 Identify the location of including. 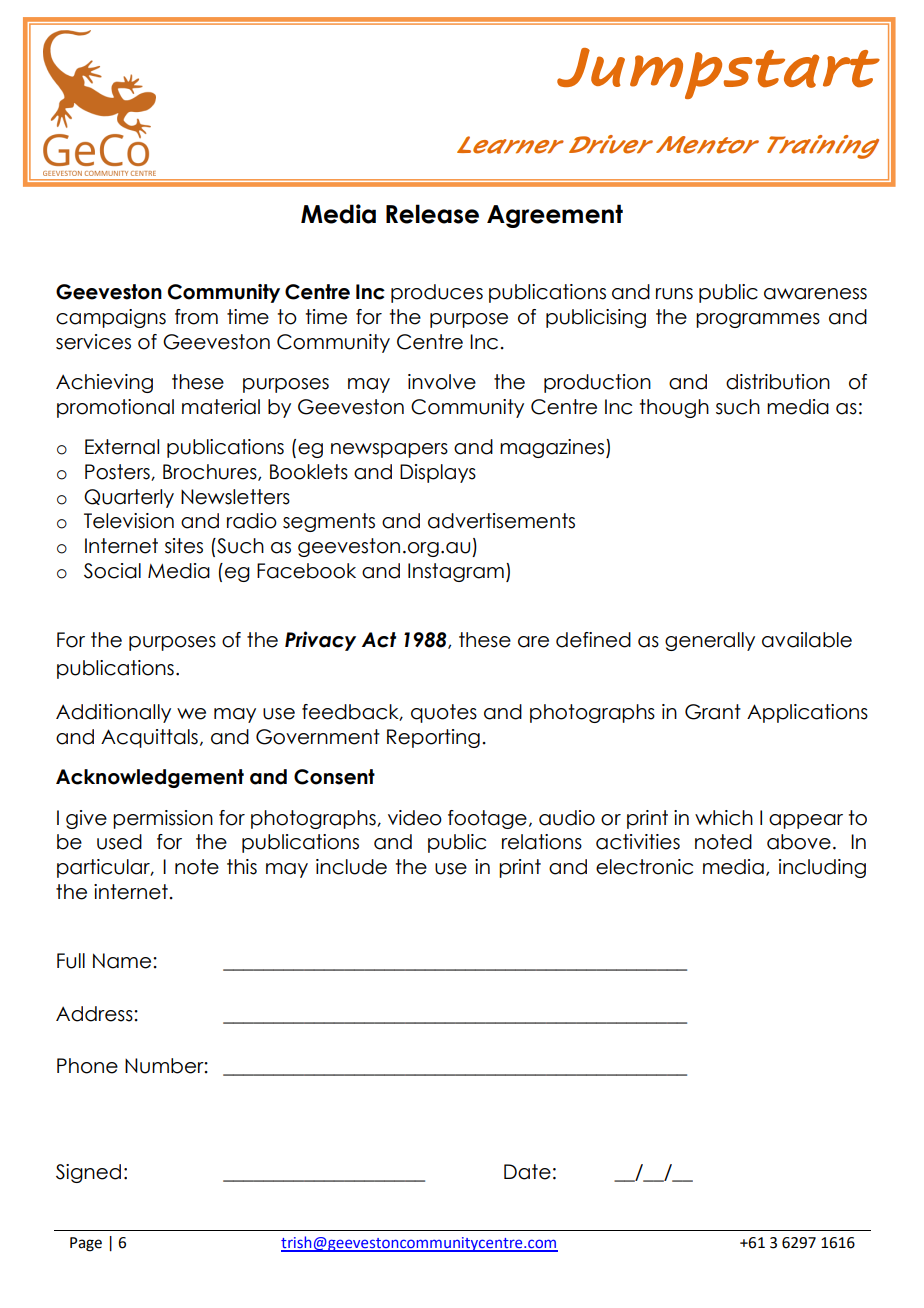
(822, 868).
